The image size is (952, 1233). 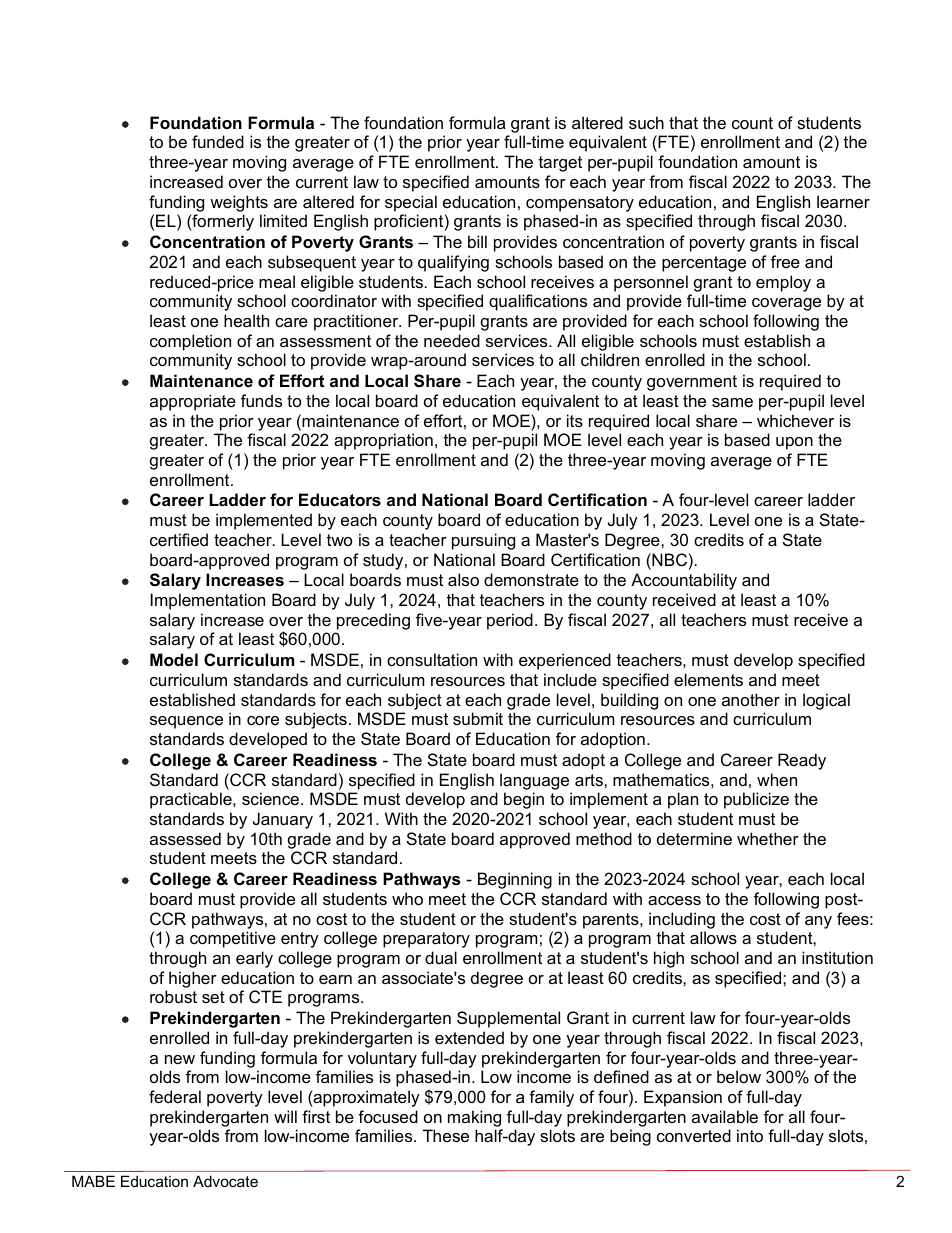 I want to click on pursuing, so click(x=483, y=541).
